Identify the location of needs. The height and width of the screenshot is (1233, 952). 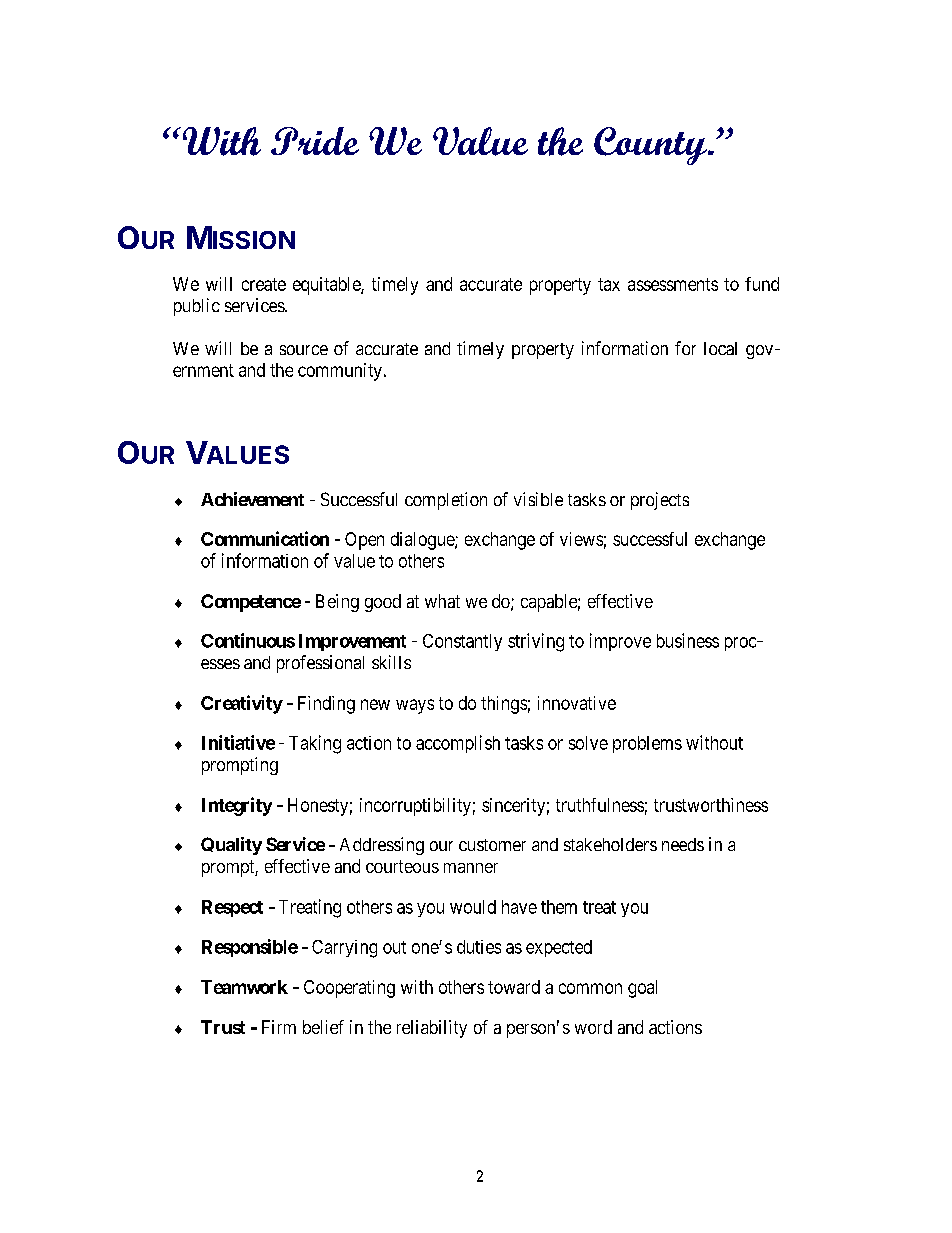
(683, 844).
